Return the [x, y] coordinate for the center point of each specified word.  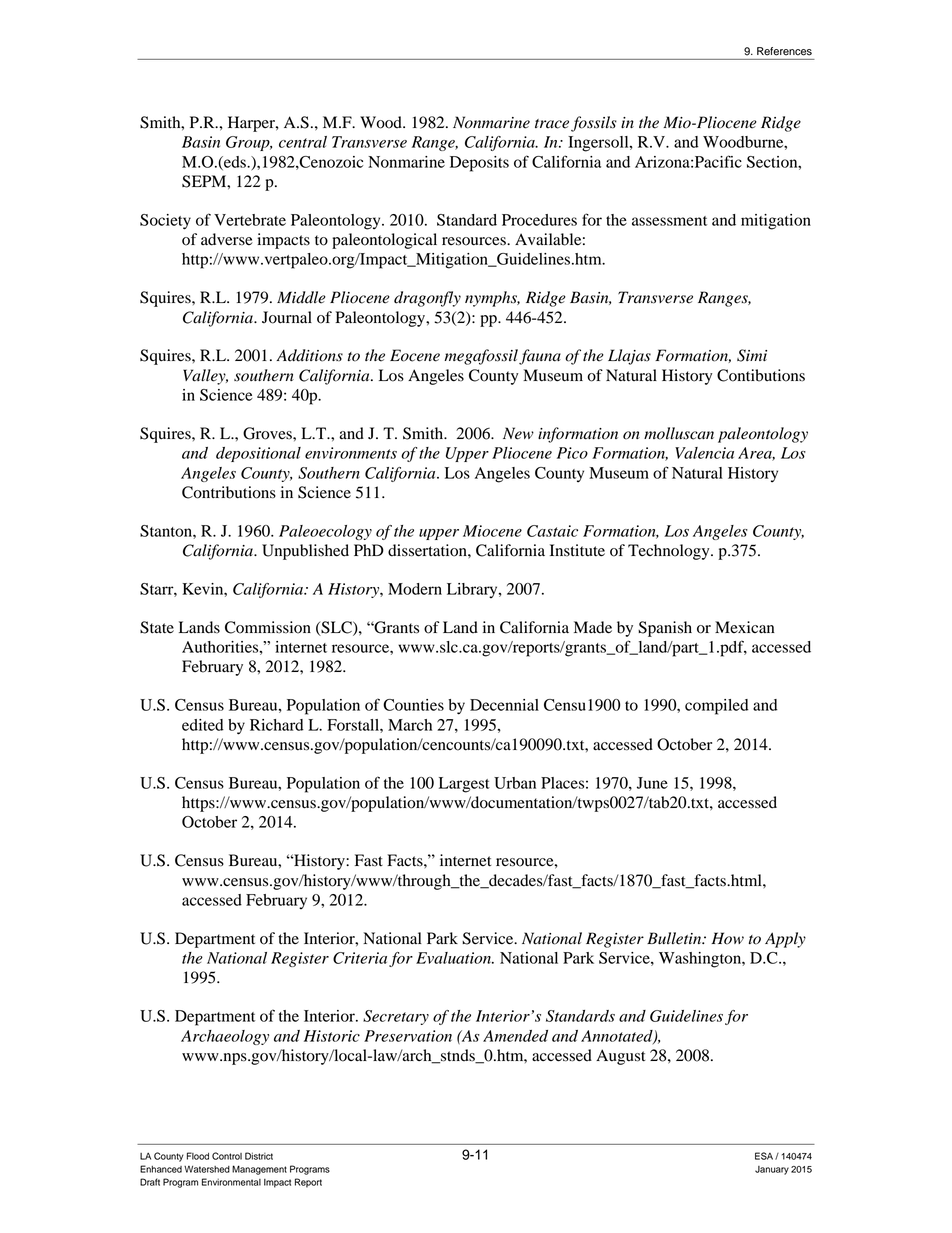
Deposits [479, 164]
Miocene [492, 531]
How [727, 938]
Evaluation [454, 958]
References [784, 51]
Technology [670, 552]
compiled [717, 707]
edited [203, 725]
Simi [752, 355]
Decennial [504, 705]
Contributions [229, 492]
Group [249, 143]
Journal [287, 317]
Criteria [360, 958]
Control [227, 1156]
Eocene [415, 355]
